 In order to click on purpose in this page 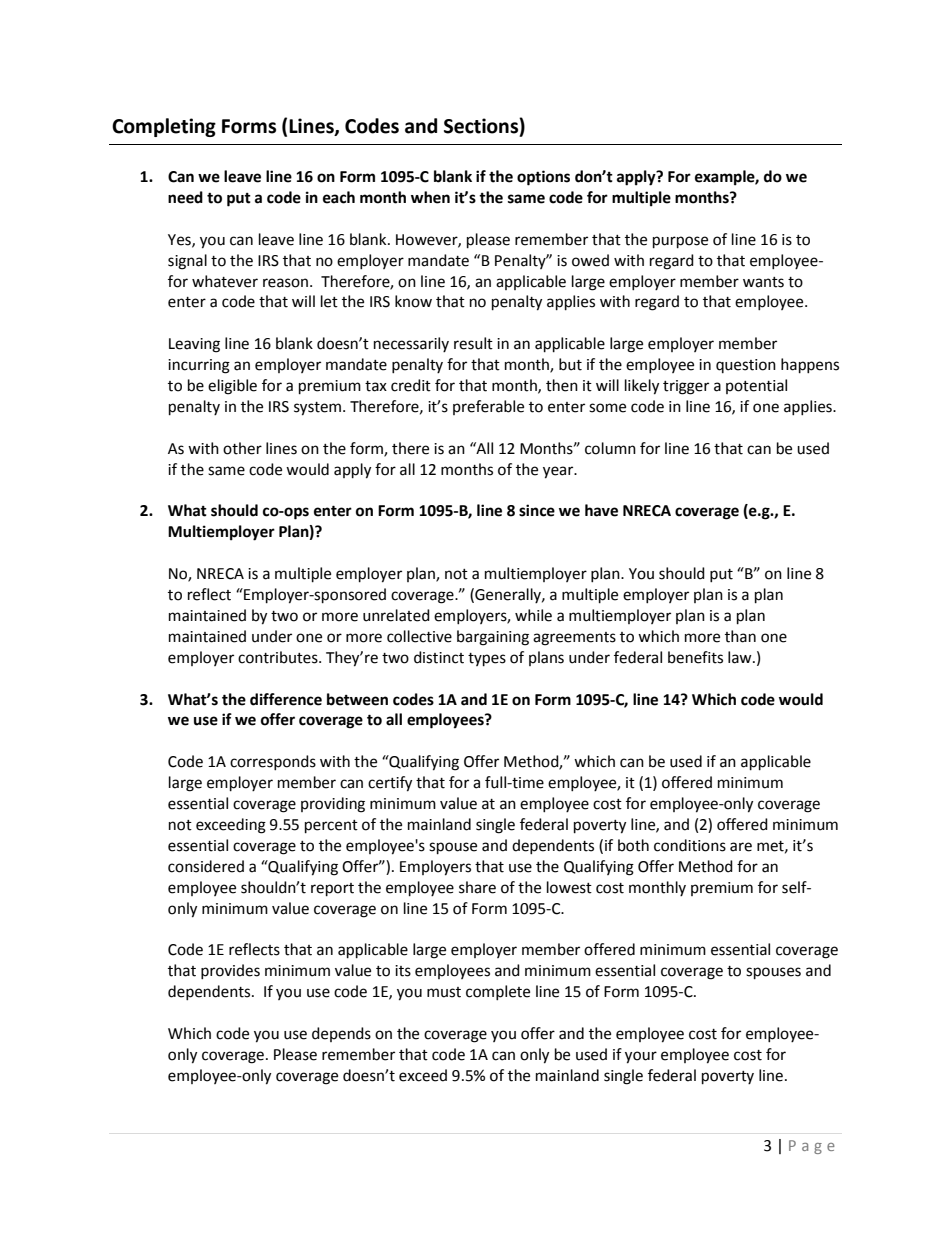, I will do `click(680, 242)`.
